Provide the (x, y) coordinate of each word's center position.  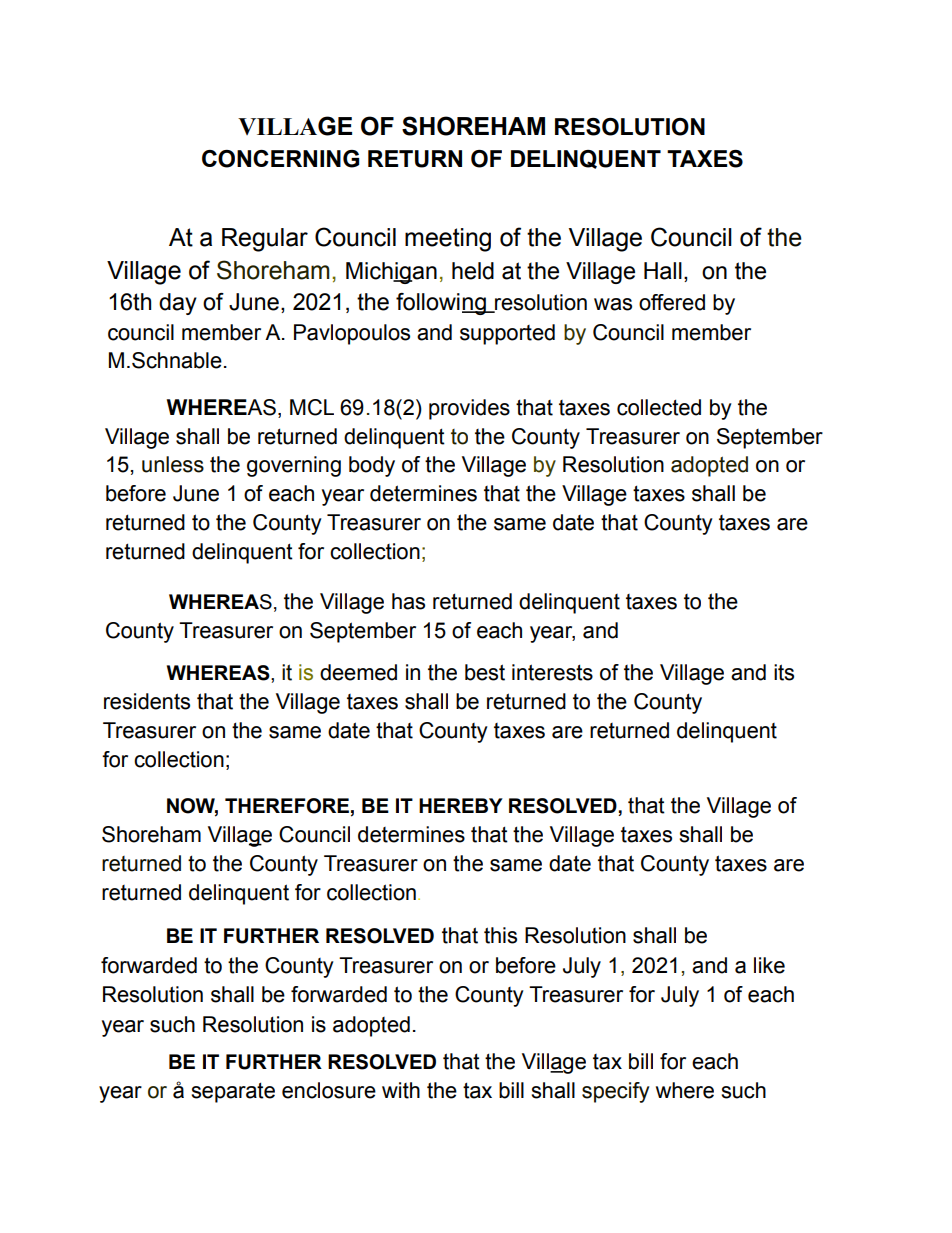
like (769, 965)
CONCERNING (280, 159)
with (401, 1090)
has (408, 601)
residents (147, 701)
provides (469, 409)
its (784, 672)
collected (659, 407)
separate (233, 1092)
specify (615, 1092)
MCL (312, 407)
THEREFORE (287, 806)
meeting (448, 240)
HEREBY (461, 805)
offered (672, 302)
